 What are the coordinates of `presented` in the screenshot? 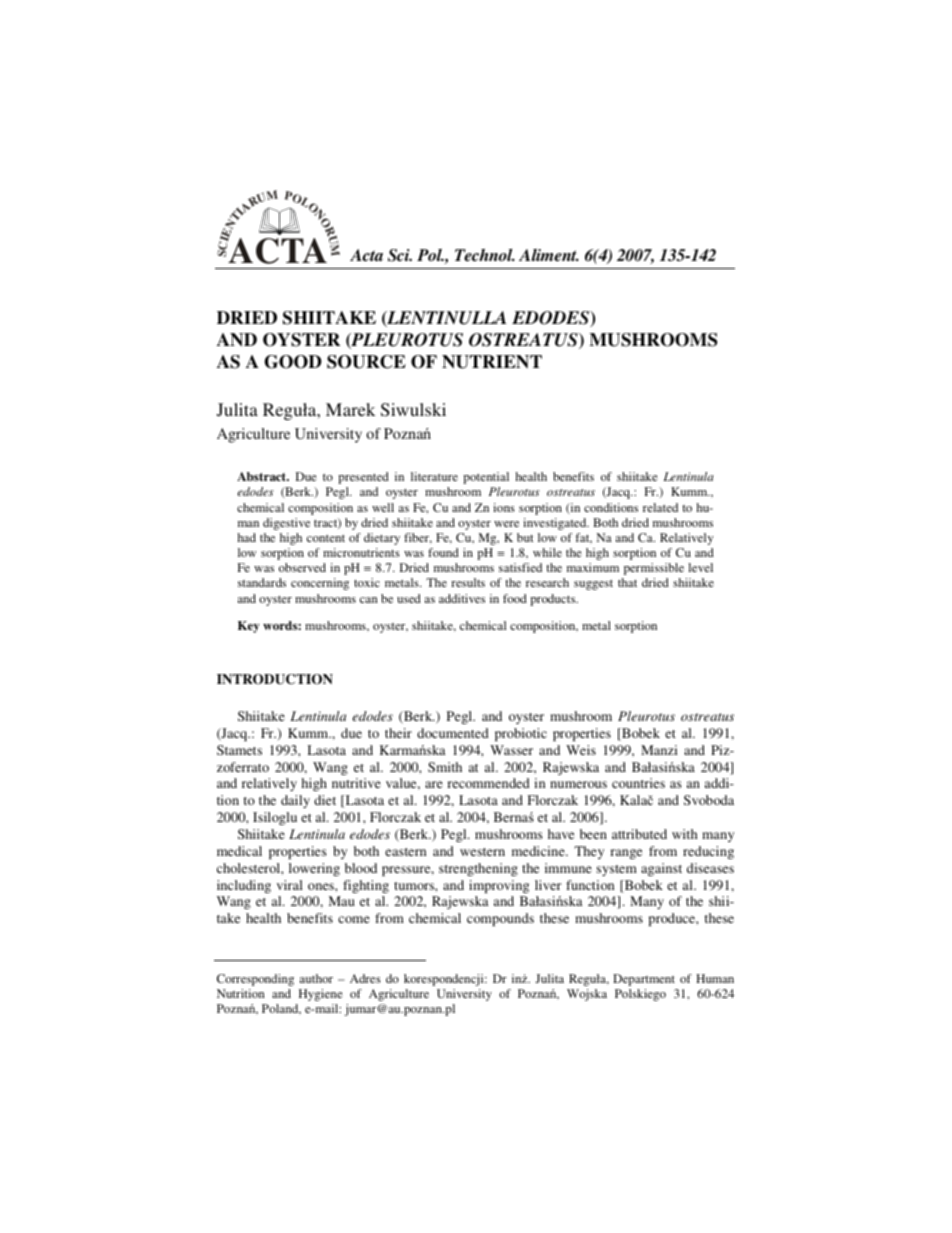 It's located at (363, 478).
